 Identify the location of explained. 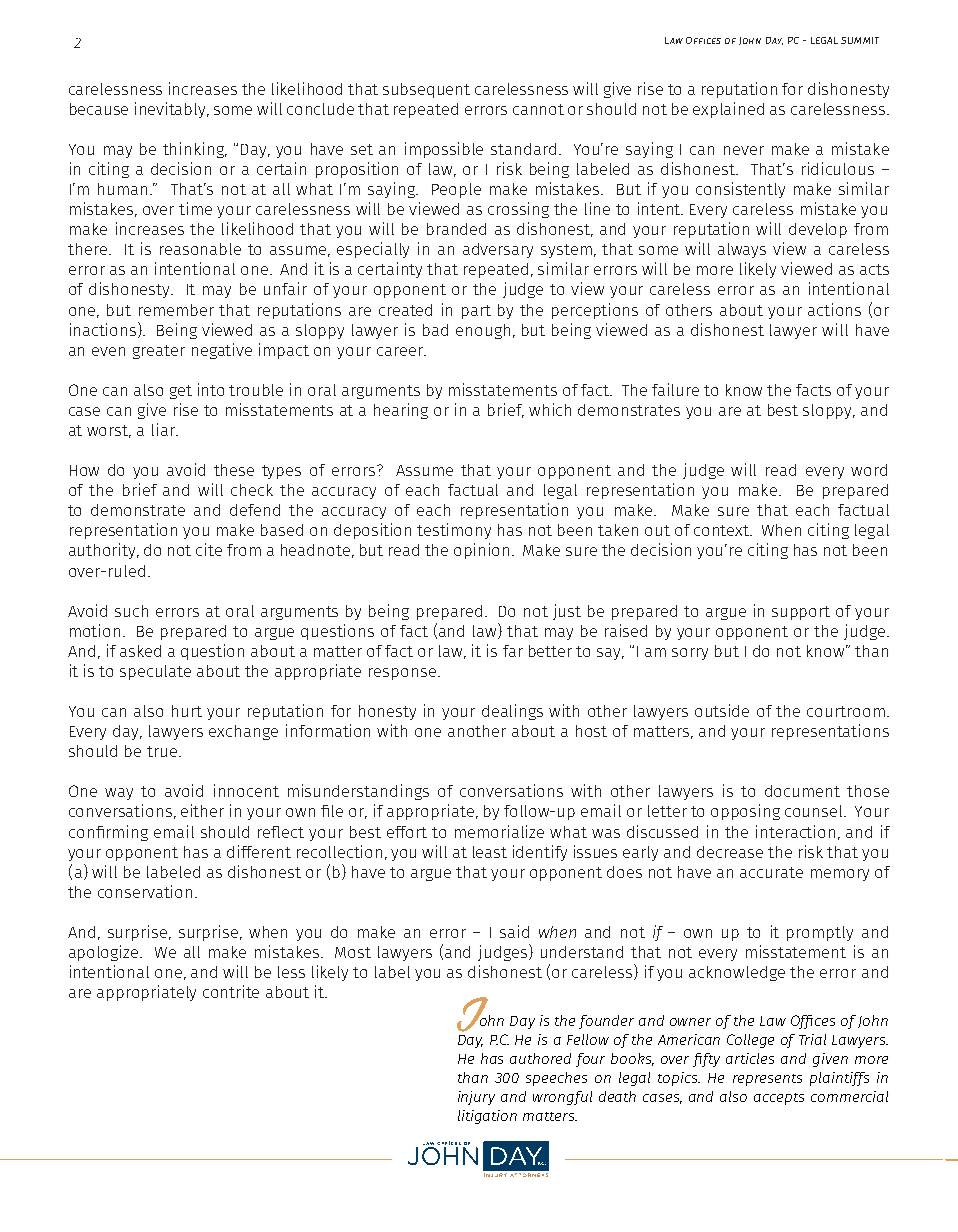
(728, 110).
